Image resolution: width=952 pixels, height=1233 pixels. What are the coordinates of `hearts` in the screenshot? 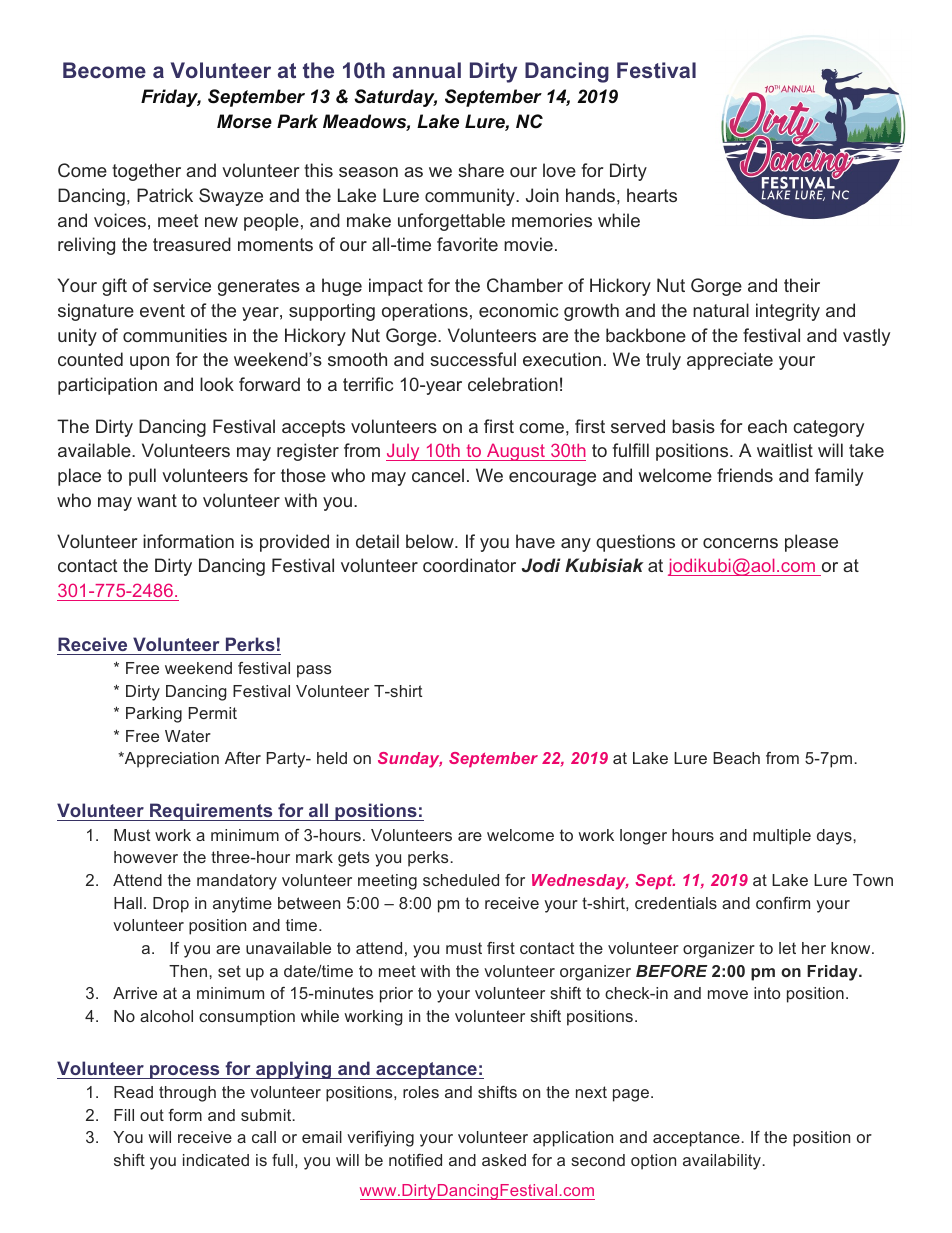 It's located at (652, 195).
